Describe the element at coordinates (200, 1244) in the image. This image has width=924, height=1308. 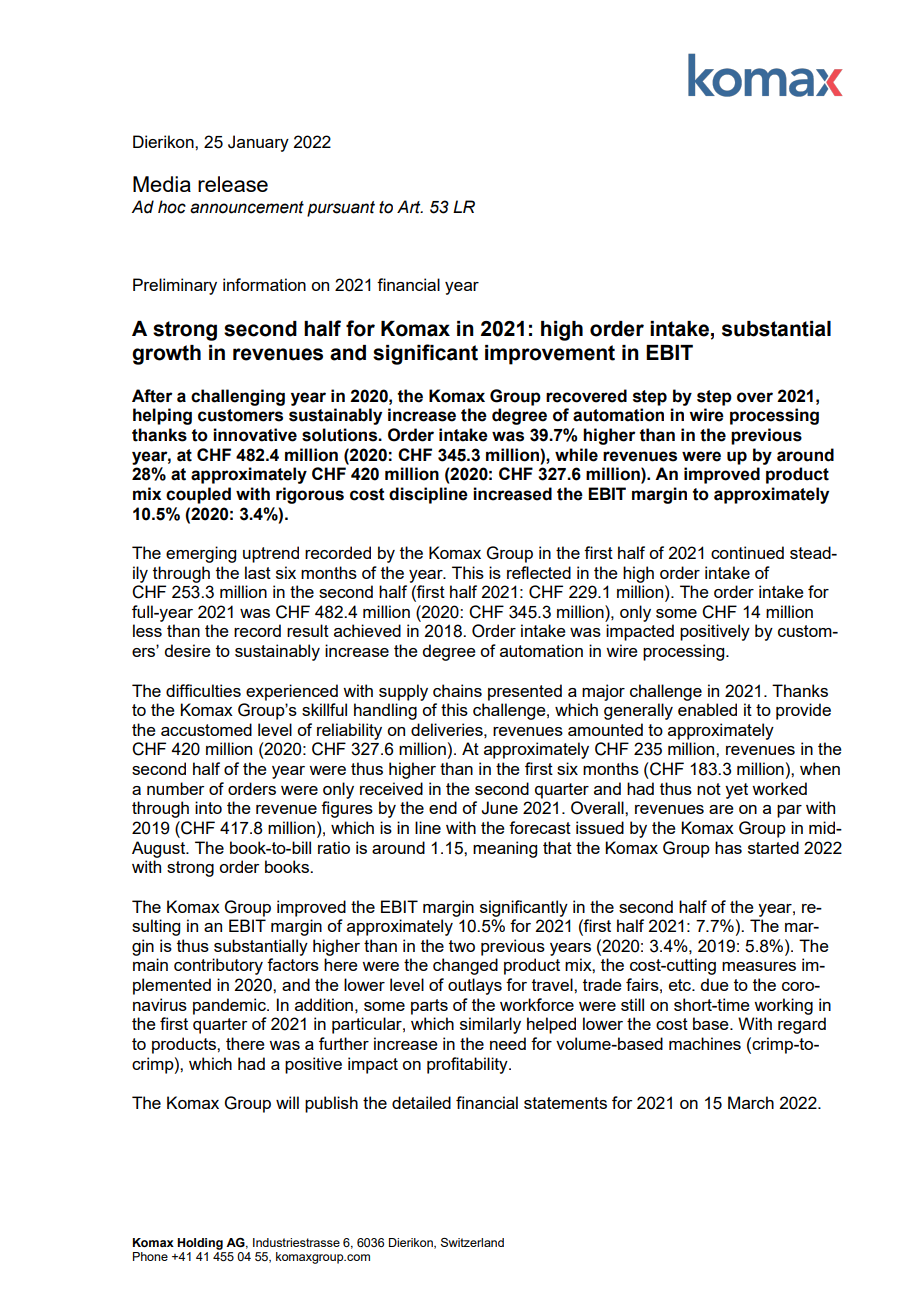
I see `Holding` at that location.
